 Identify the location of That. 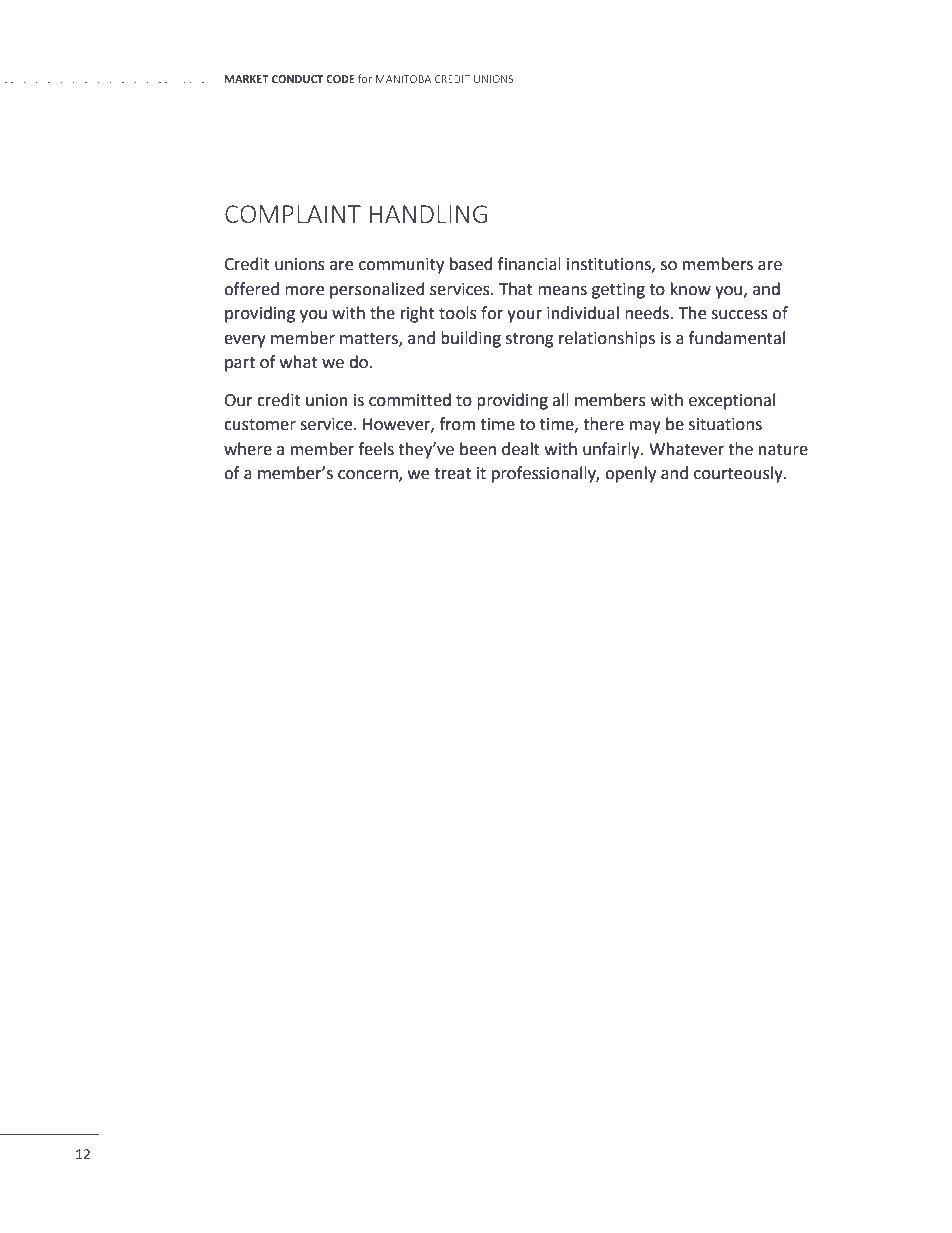
(516, 289).
